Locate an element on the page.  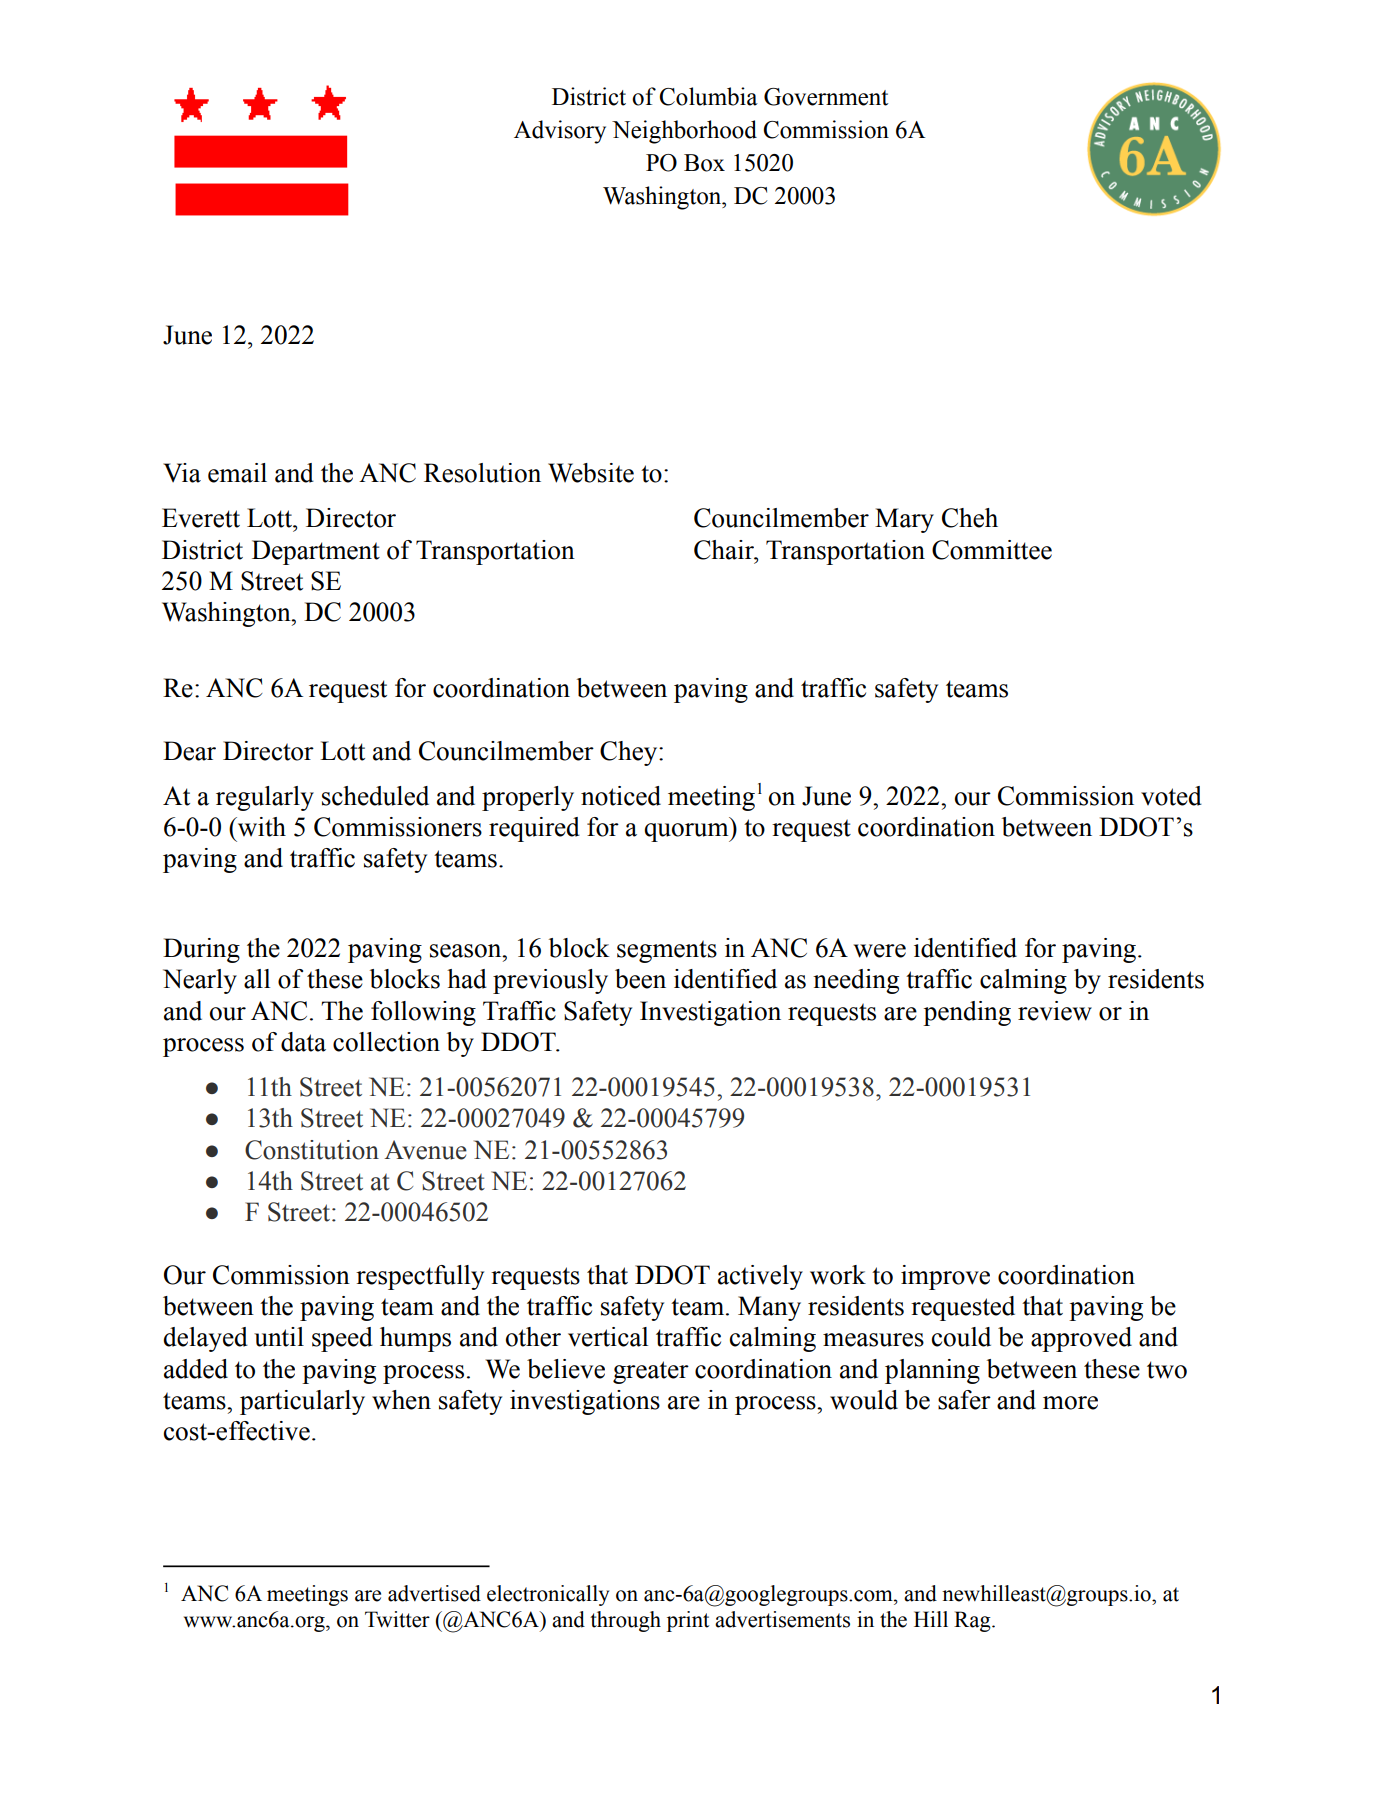
quorum is located at coordinates (687, 832).
